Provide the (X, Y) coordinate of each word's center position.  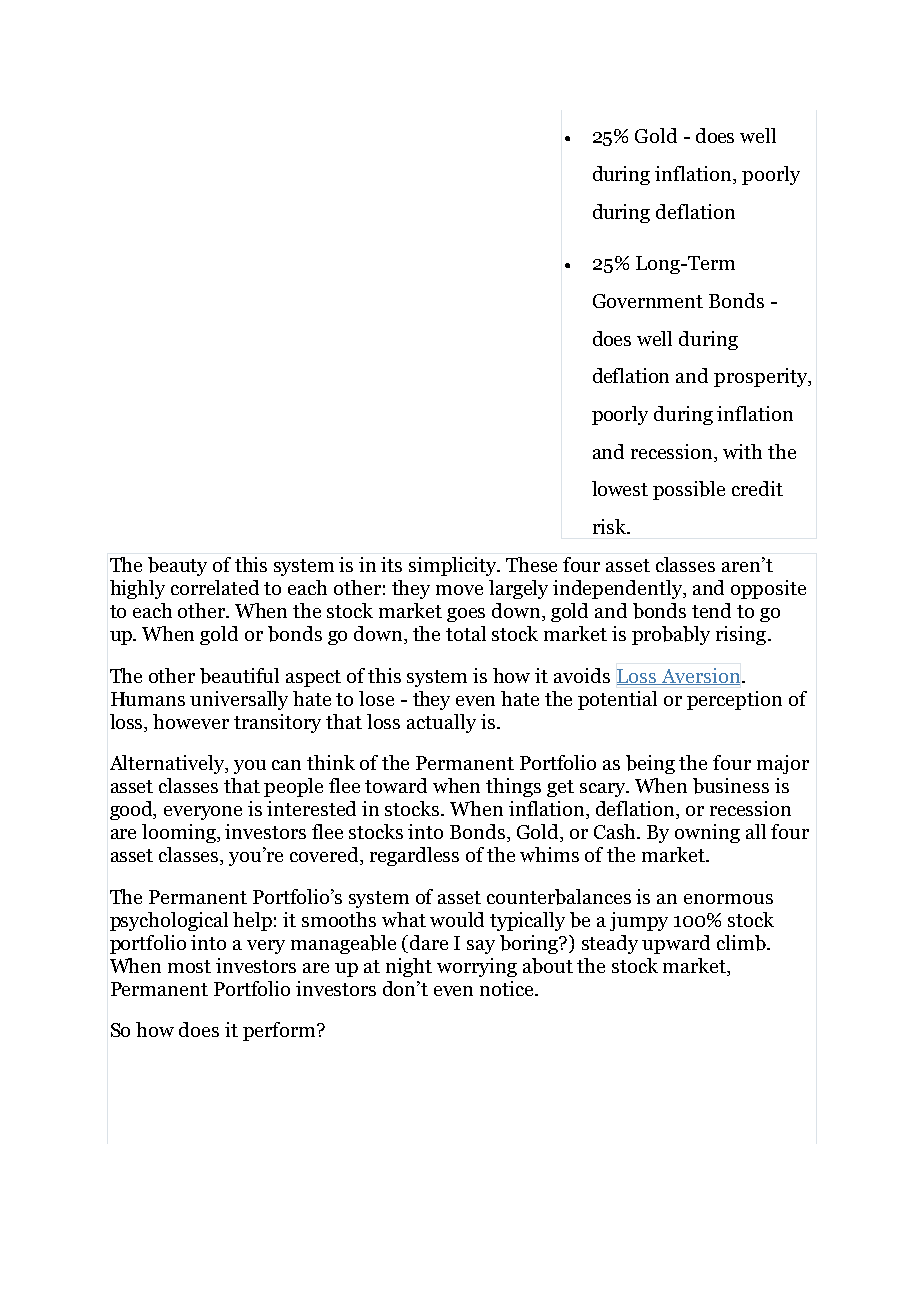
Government (648, 301)
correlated (215, 587)
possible (689, 490)
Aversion (701, 676)
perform (280, 1031)
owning (707, 833)
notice (508, 988)
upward (676, 944)
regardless (414, 856)
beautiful (239, 676)
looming (180, 833)
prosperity (761, 377)
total (466, 633)
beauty (177, 566)
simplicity (454, 566)
